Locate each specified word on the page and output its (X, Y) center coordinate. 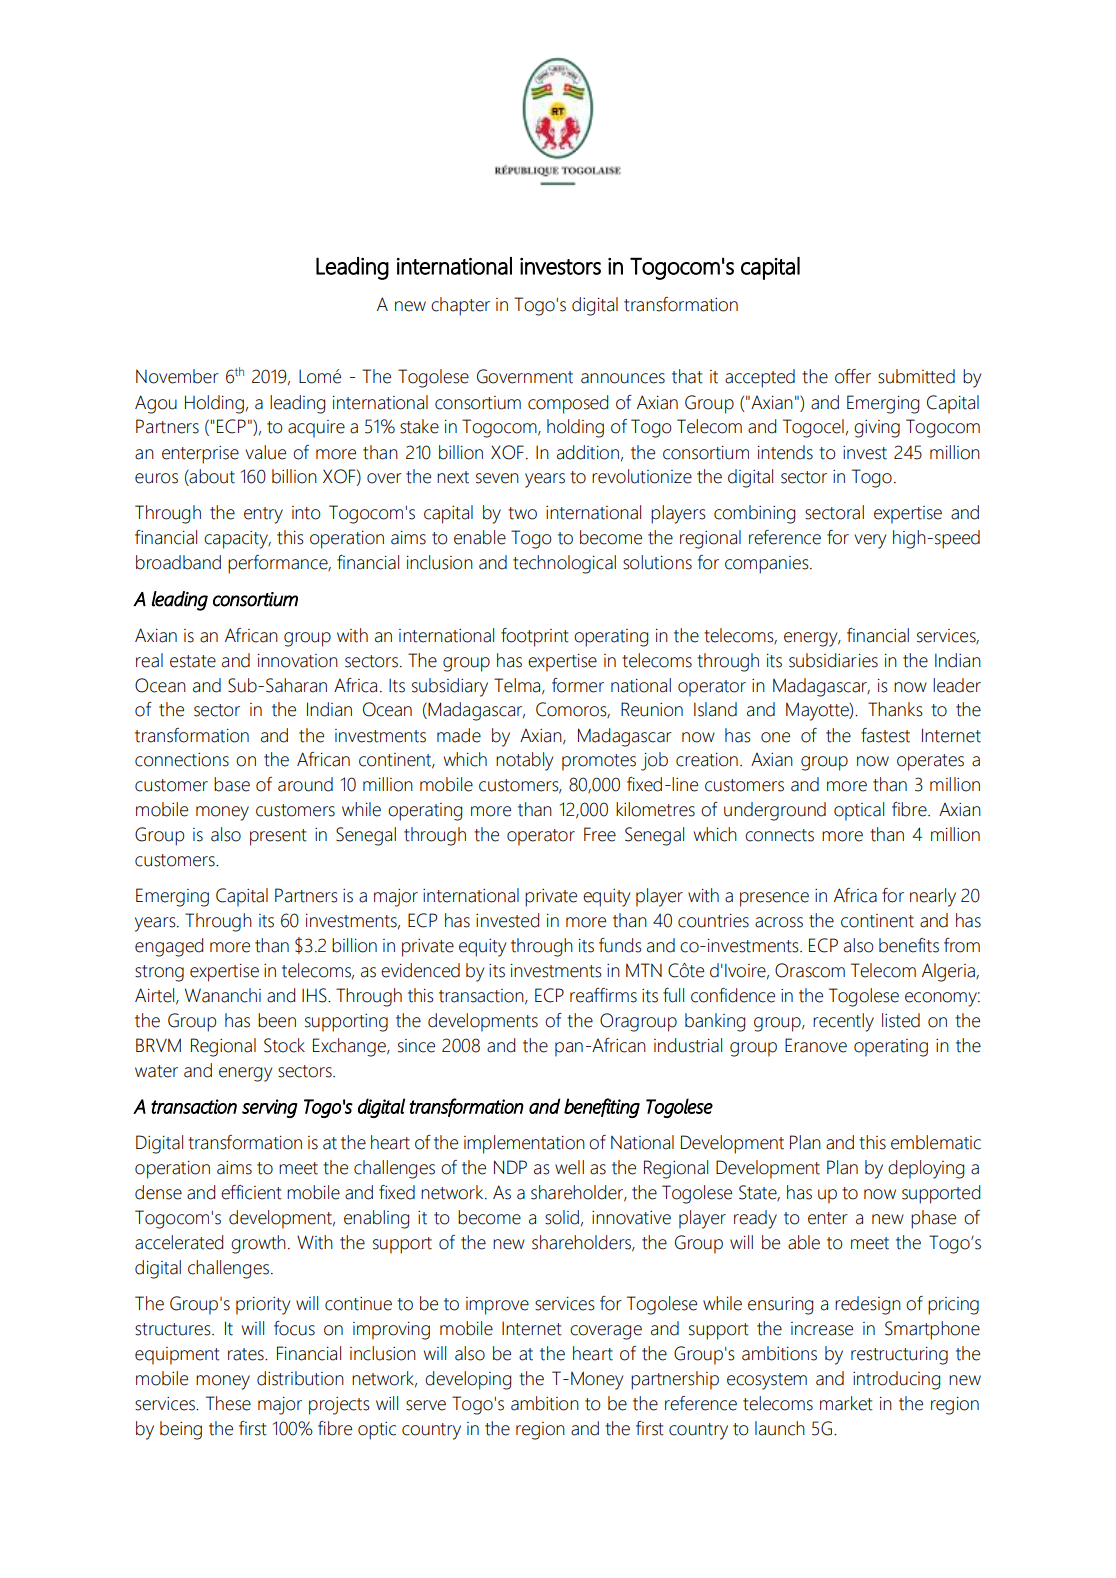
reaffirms (603, 995)
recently (843, 1022)
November (177, 376)
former (578, 685)
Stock (284, 1045)
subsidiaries (833, 660)
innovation (298, 661)
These (228, 1403)
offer (853, 376)
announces (623, 378)
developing (468, 1380)
